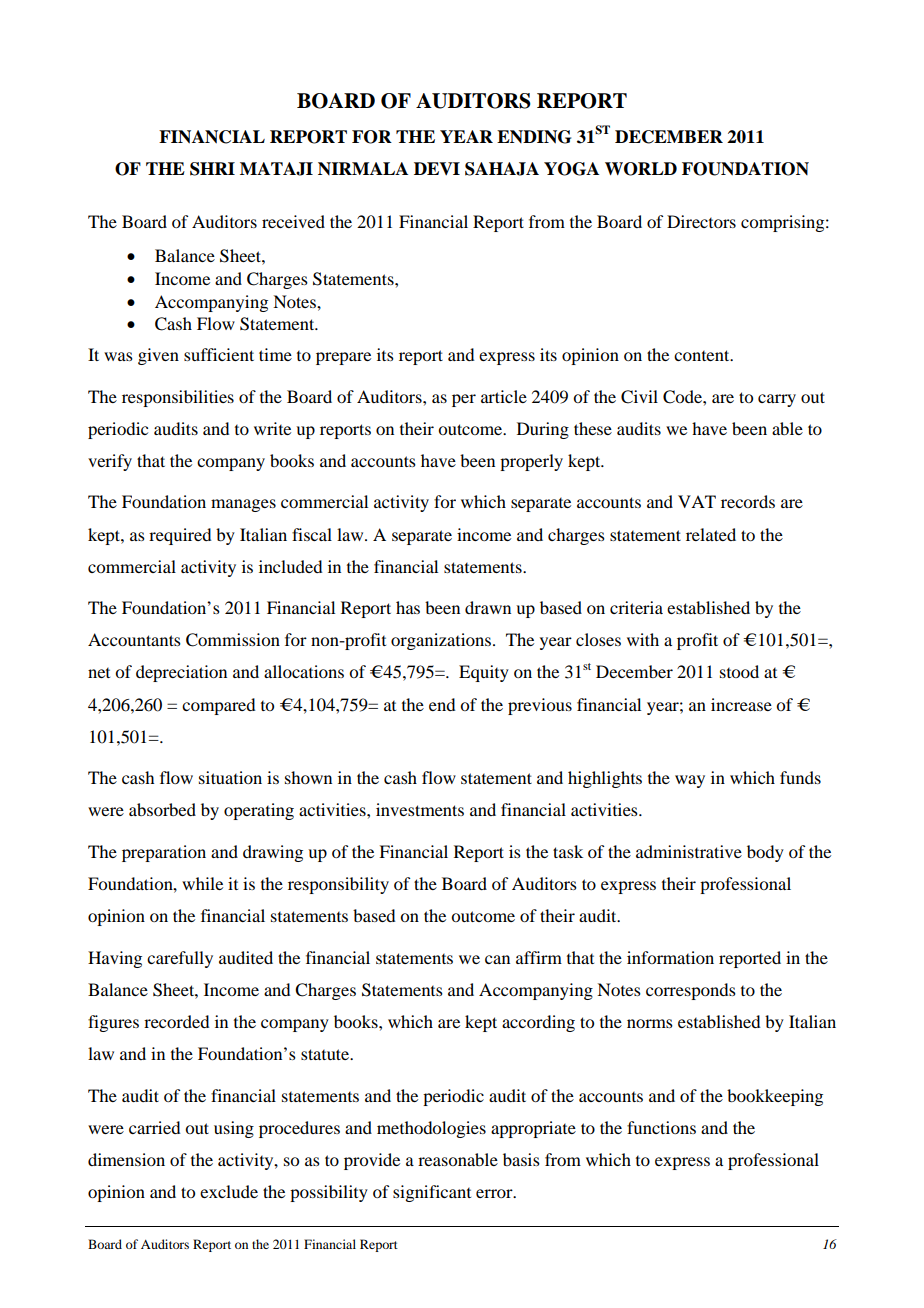  What do you see at coordinates (154, 1127) in the screenshot?
I see `carried` at bounding box center [154, 1127].
